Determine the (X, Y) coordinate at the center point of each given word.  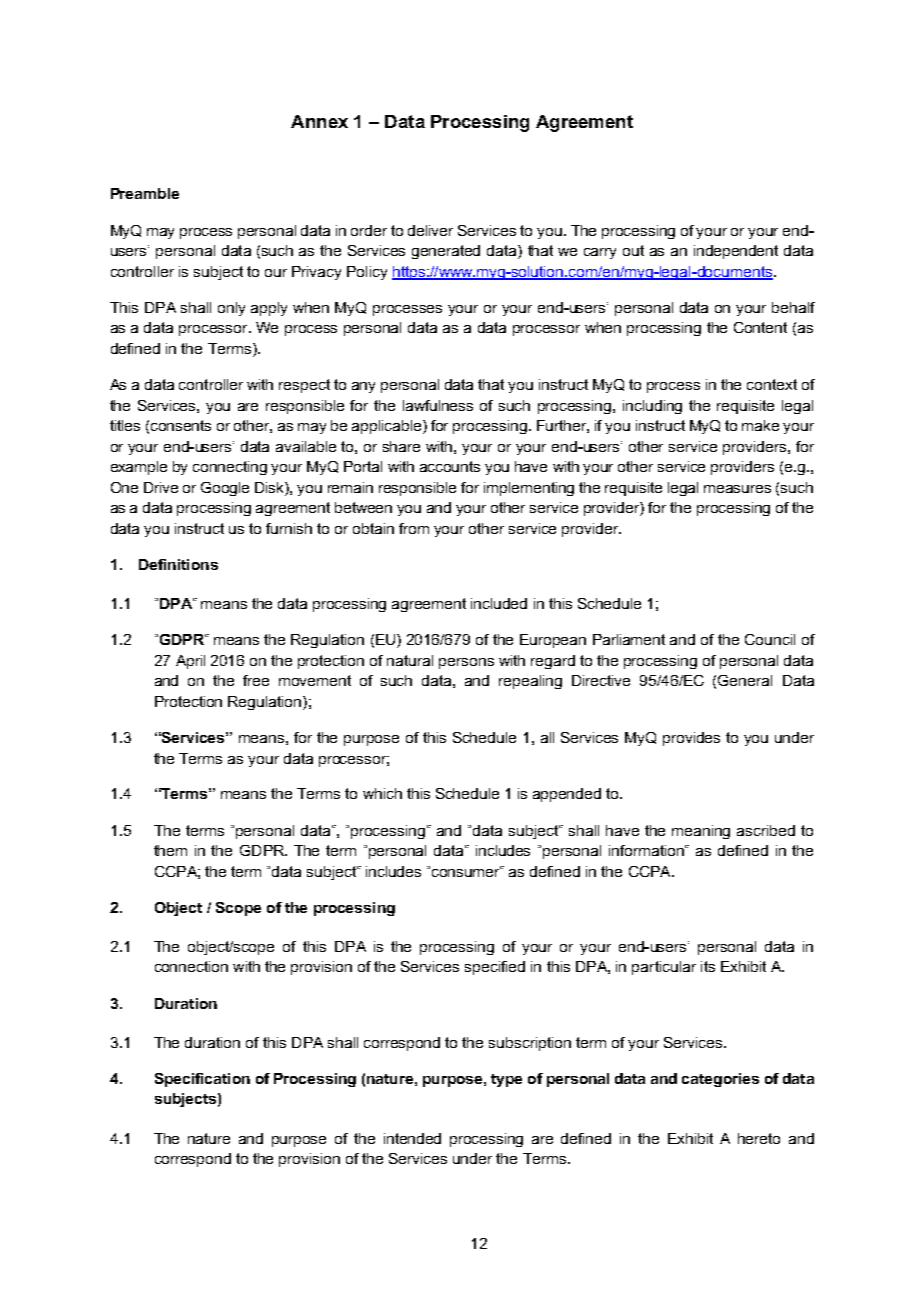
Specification (202, 1080)
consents (181, 425)
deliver (430, 230)
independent (736, 252)
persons (466, 663)
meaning (701, 832)
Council (770, 639)
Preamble (145, 193)
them (170, 850)
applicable (388, 427)
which (382, 793)
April (190, 662)
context (772, 384)
